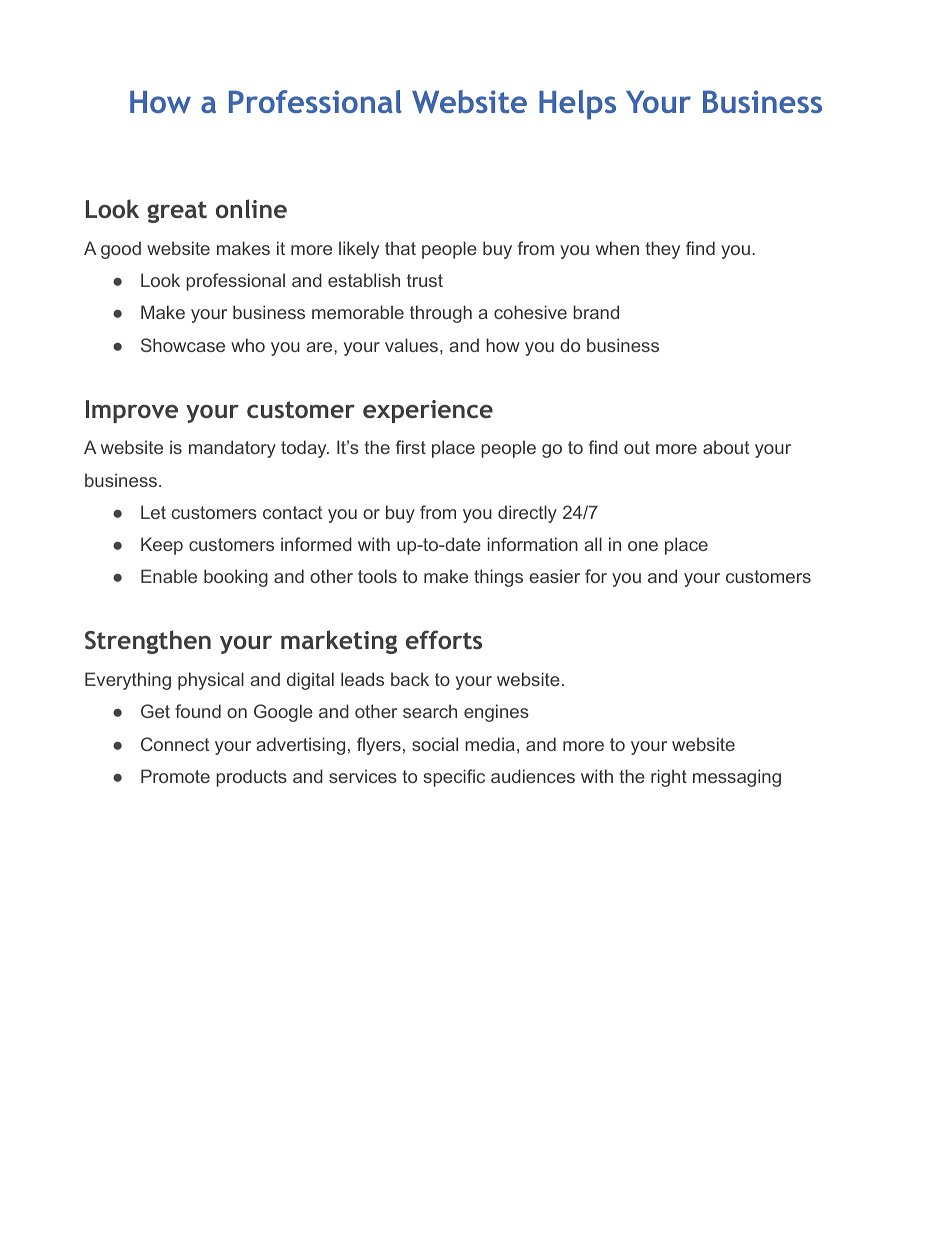 This page has height=1233, width=952. Describe the element at coordinates (643, 546) in the page. I see `one` at that location.
